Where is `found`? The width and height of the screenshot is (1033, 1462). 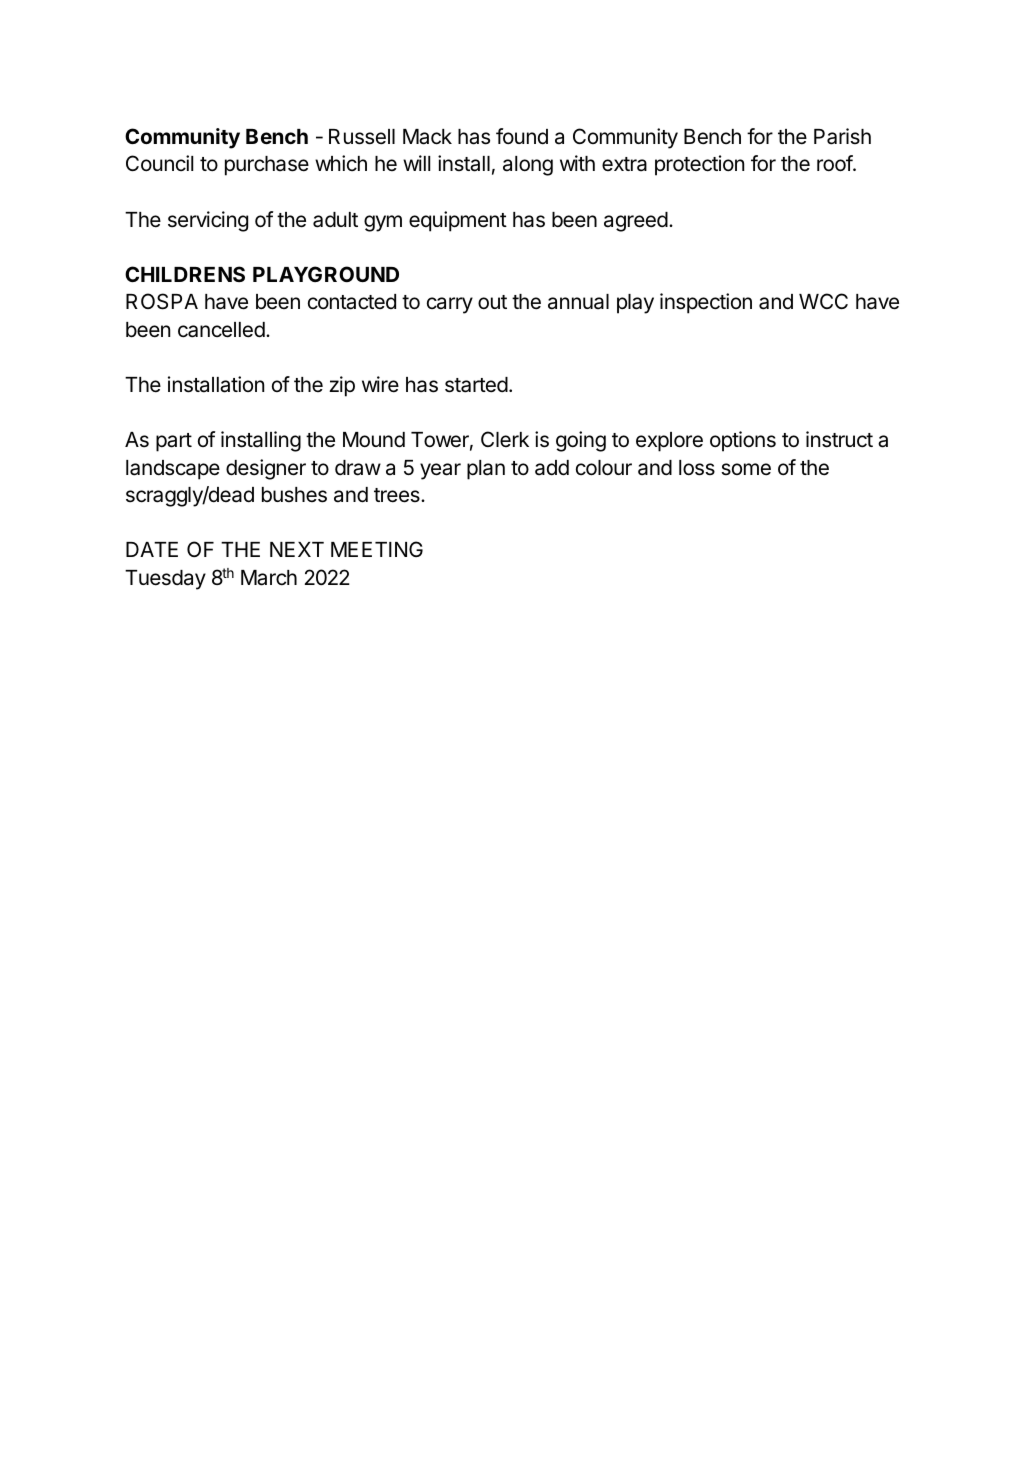 found is located at coordinates (522, 136).
